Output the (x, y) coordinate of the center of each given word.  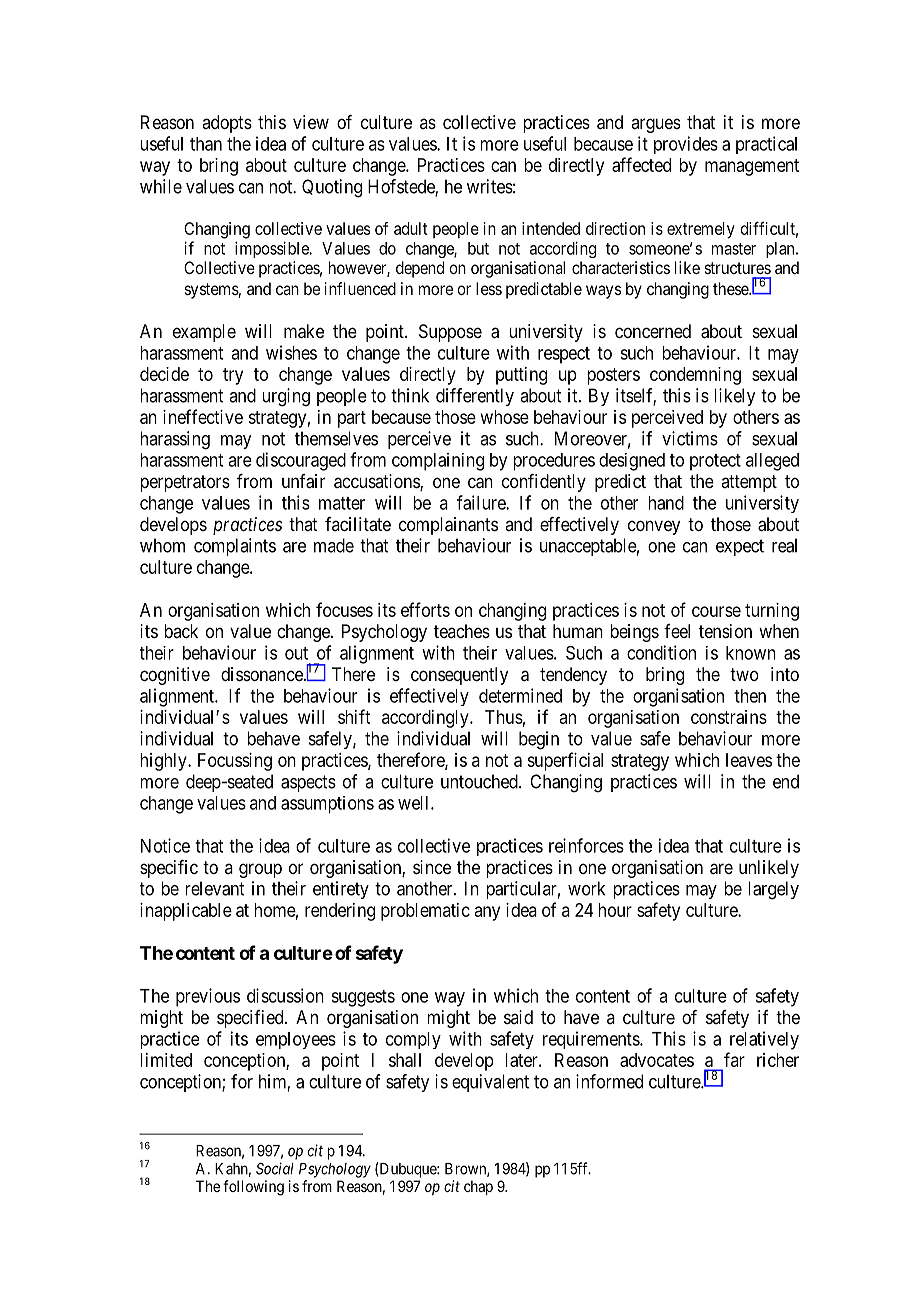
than (206, 144)
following (253, 1188)
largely (773, 890)
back (181, 631)
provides (686, 145)
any (487, 913)
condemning (695, 376)
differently (475, 397)
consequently (459, 676)
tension (725, 631)
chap (478, 1187)
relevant (214, 888)
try (233, 376)
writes (490, 186)
